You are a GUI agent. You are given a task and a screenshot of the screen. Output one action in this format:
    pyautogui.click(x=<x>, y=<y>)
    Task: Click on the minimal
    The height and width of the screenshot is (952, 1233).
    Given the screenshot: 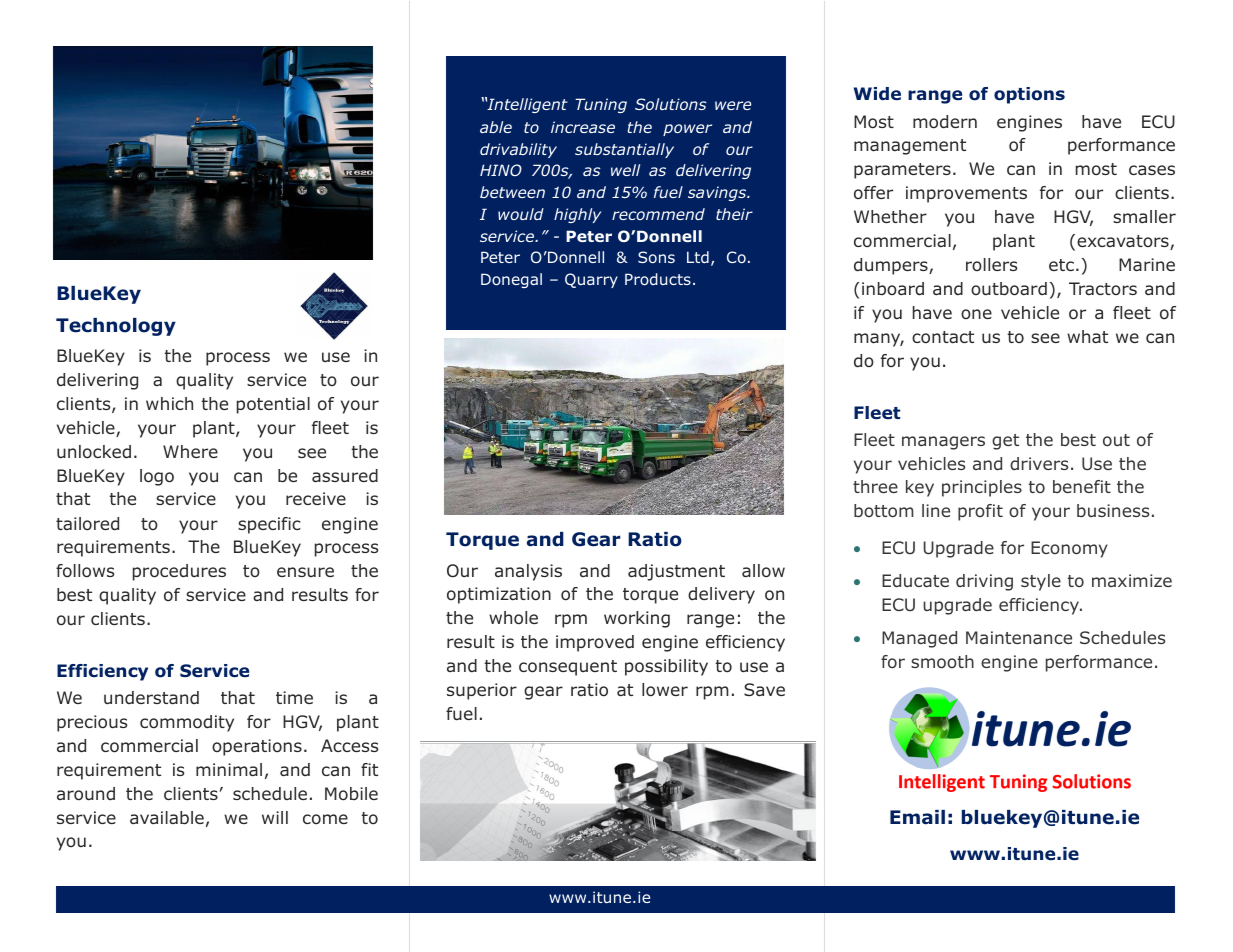 What is the action you would take?
    pyautogui.click(x=229, y=769)
